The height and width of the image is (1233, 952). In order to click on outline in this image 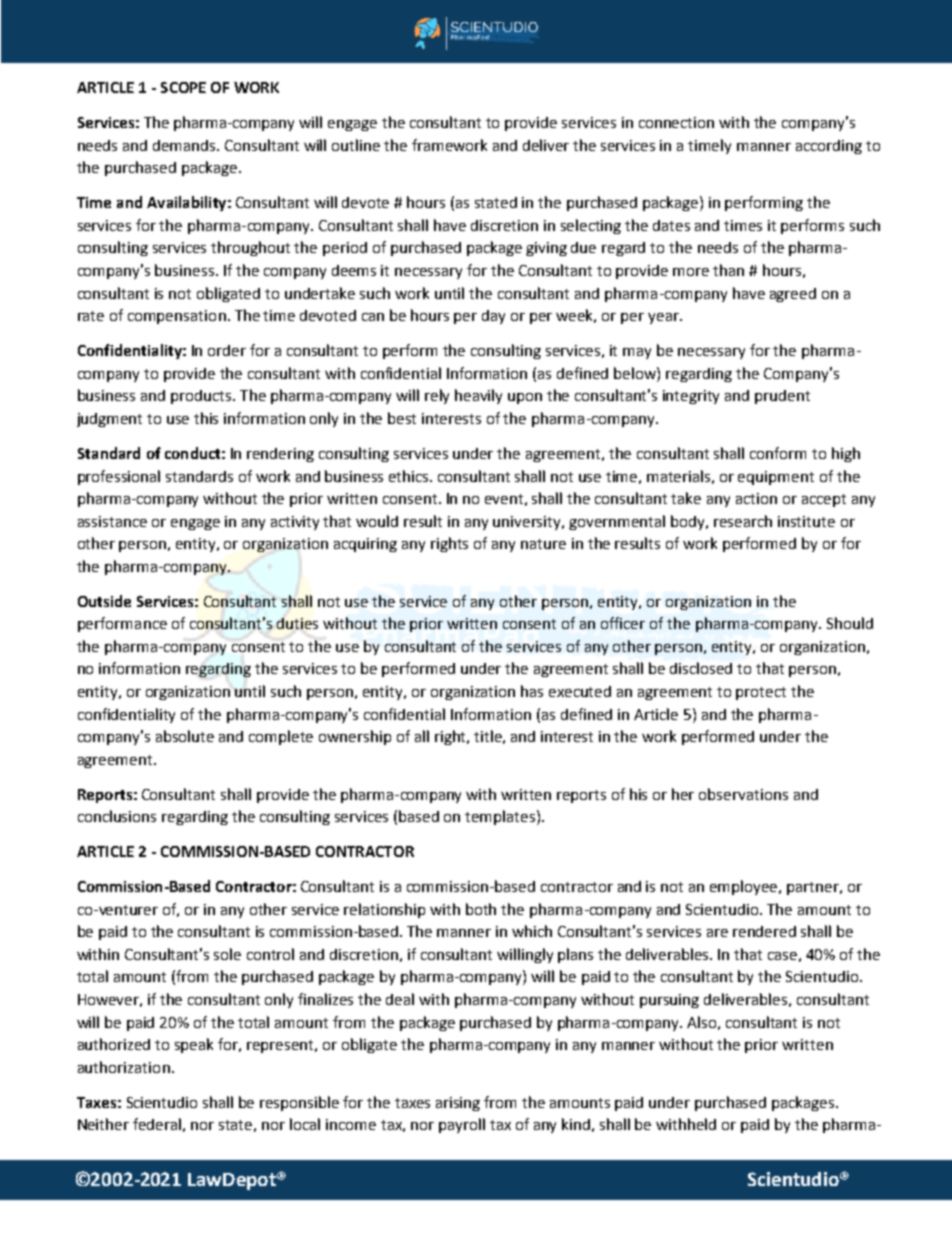, I will do `click(356, 145)`.
